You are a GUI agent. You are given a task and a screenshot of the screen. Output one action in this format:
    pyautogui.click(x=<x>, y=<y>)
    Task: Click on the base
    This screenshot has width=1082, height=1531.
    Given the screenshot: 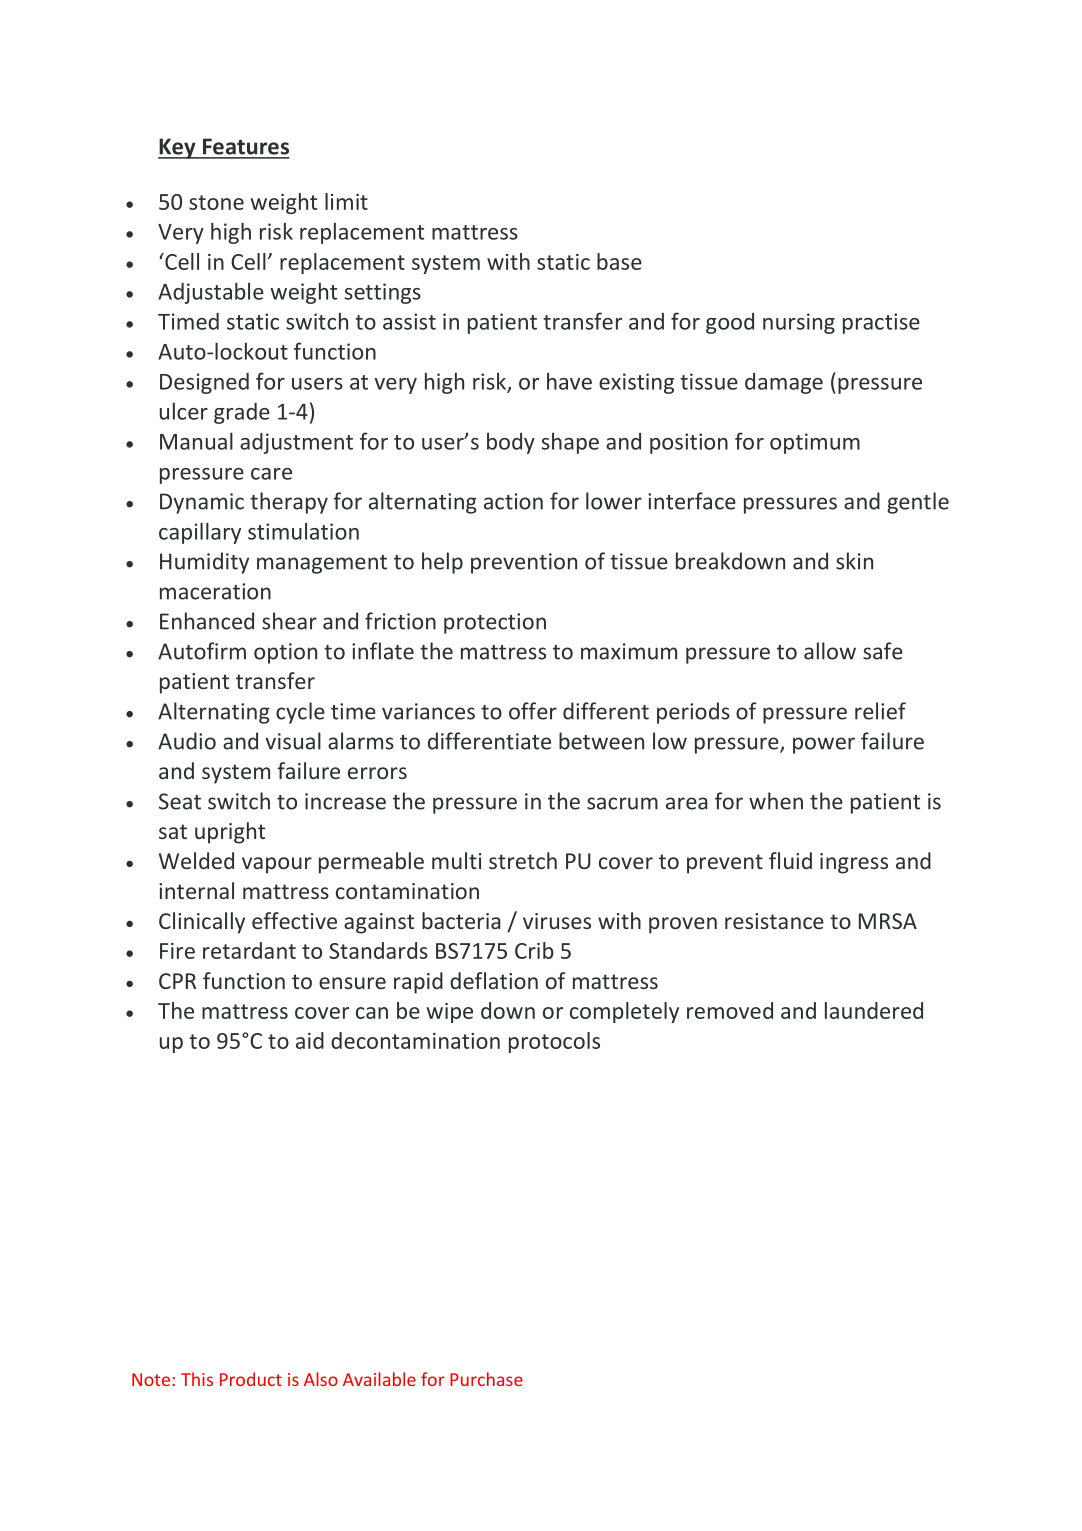 What is the action you would take?
    pyautogui.click(x=619, y=261)
